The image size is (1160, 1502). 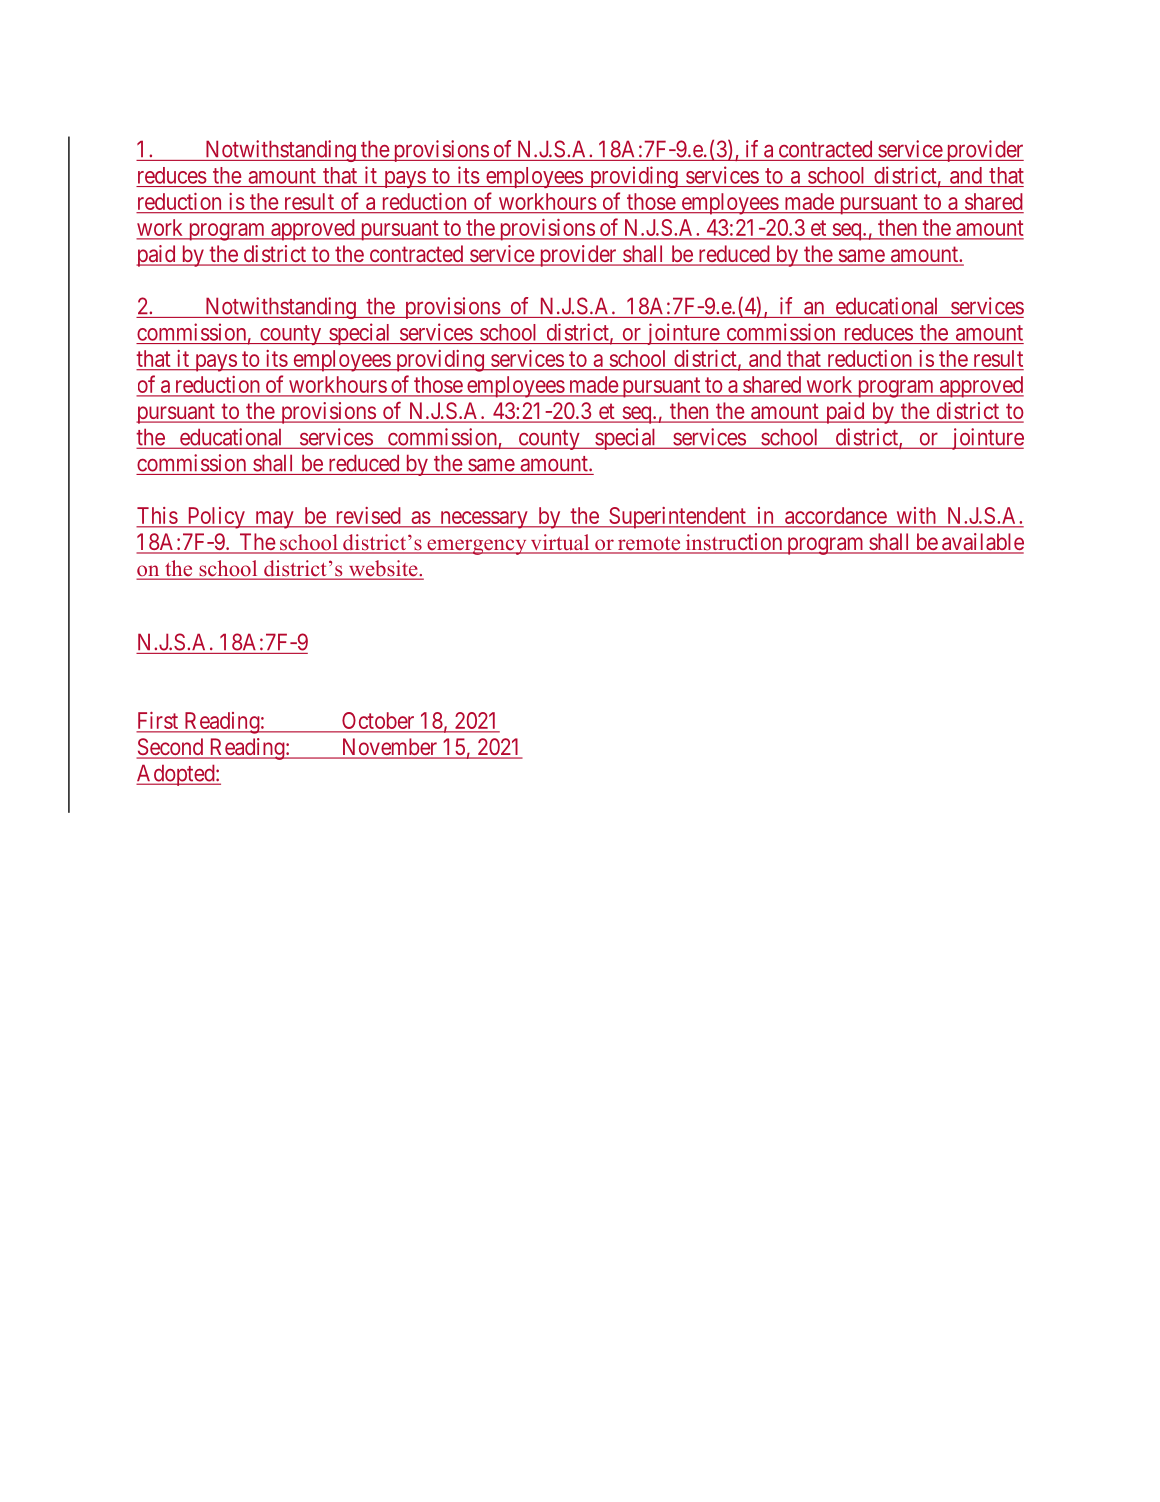 What do you see at coordinates (383, 569) in the image?
I see `website` at bounding box center [383, 569].
